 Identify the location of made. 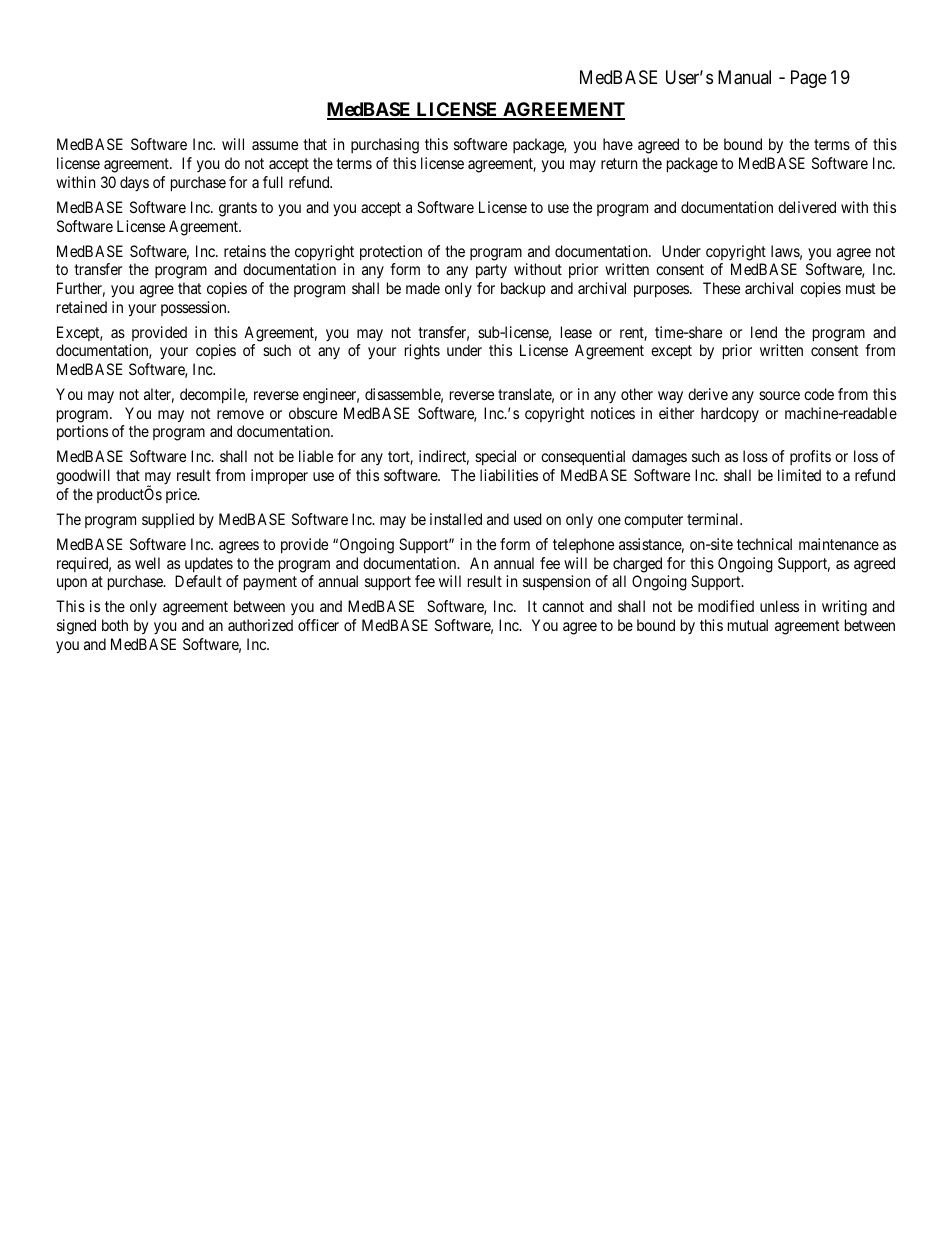
(423, 288).
